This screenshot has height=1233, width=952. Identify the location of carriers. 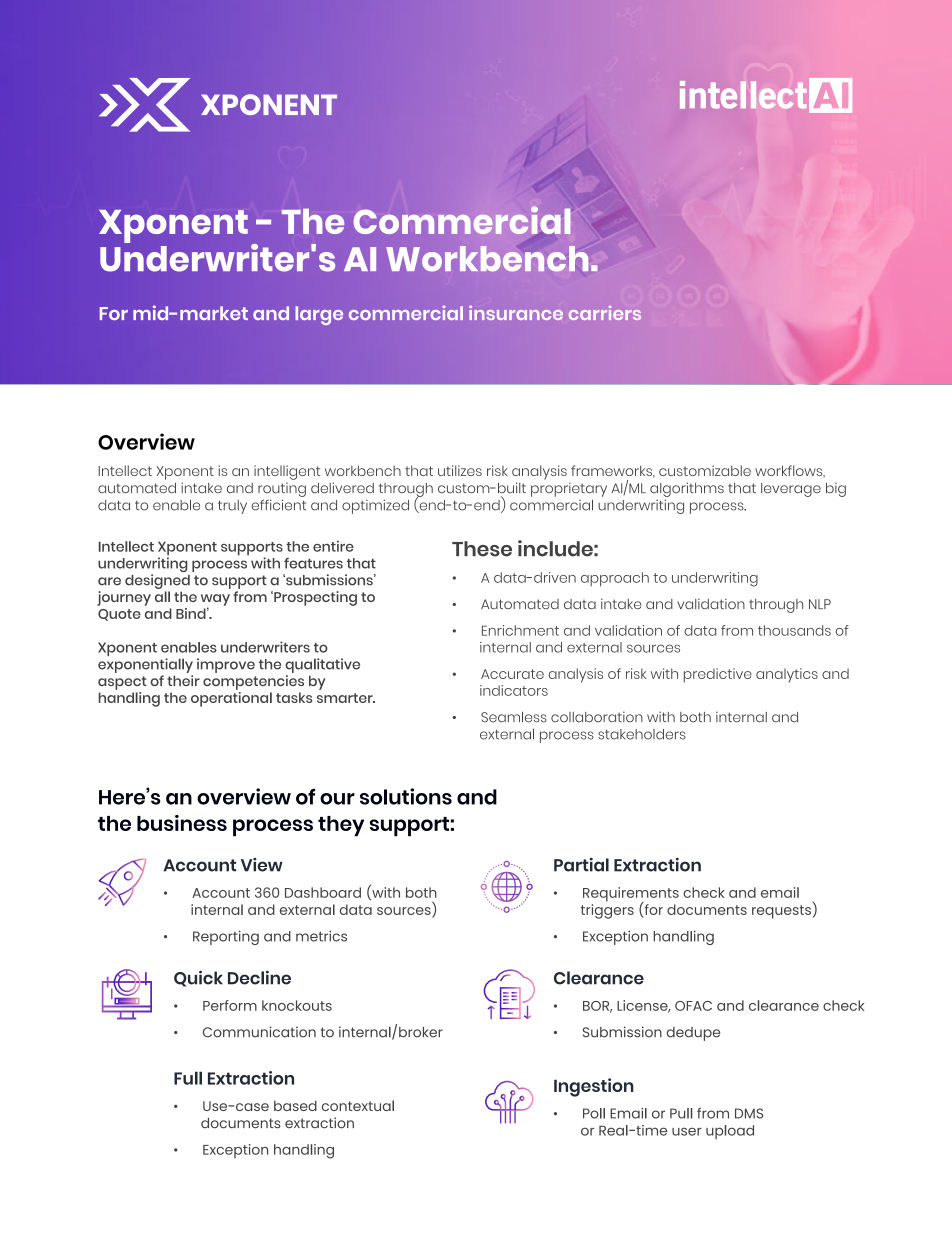
(605, 313).
